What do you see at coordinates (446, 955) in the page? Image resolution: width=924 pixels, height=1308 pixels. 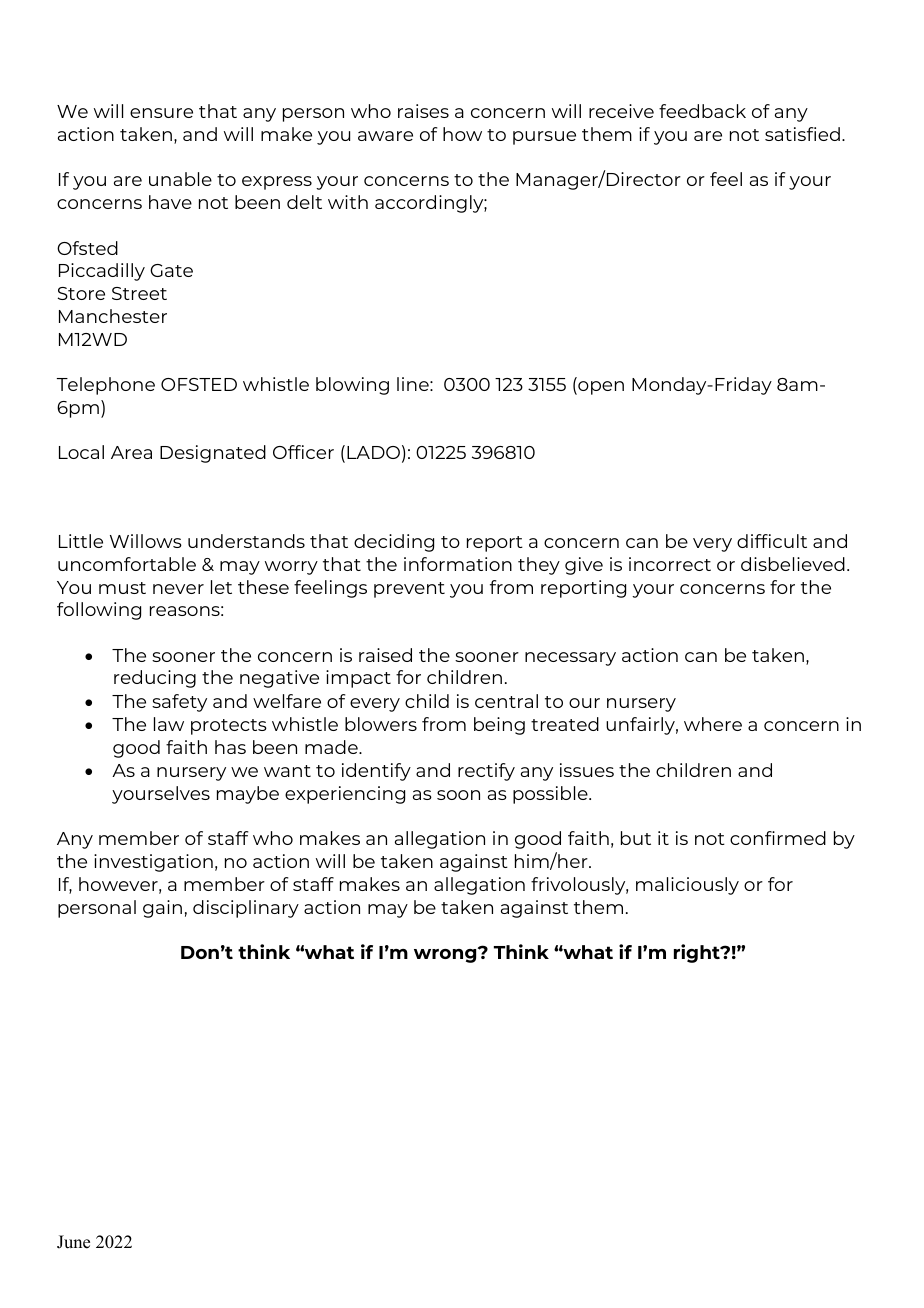 I see `wrong` at bounding box center [446, 955].
